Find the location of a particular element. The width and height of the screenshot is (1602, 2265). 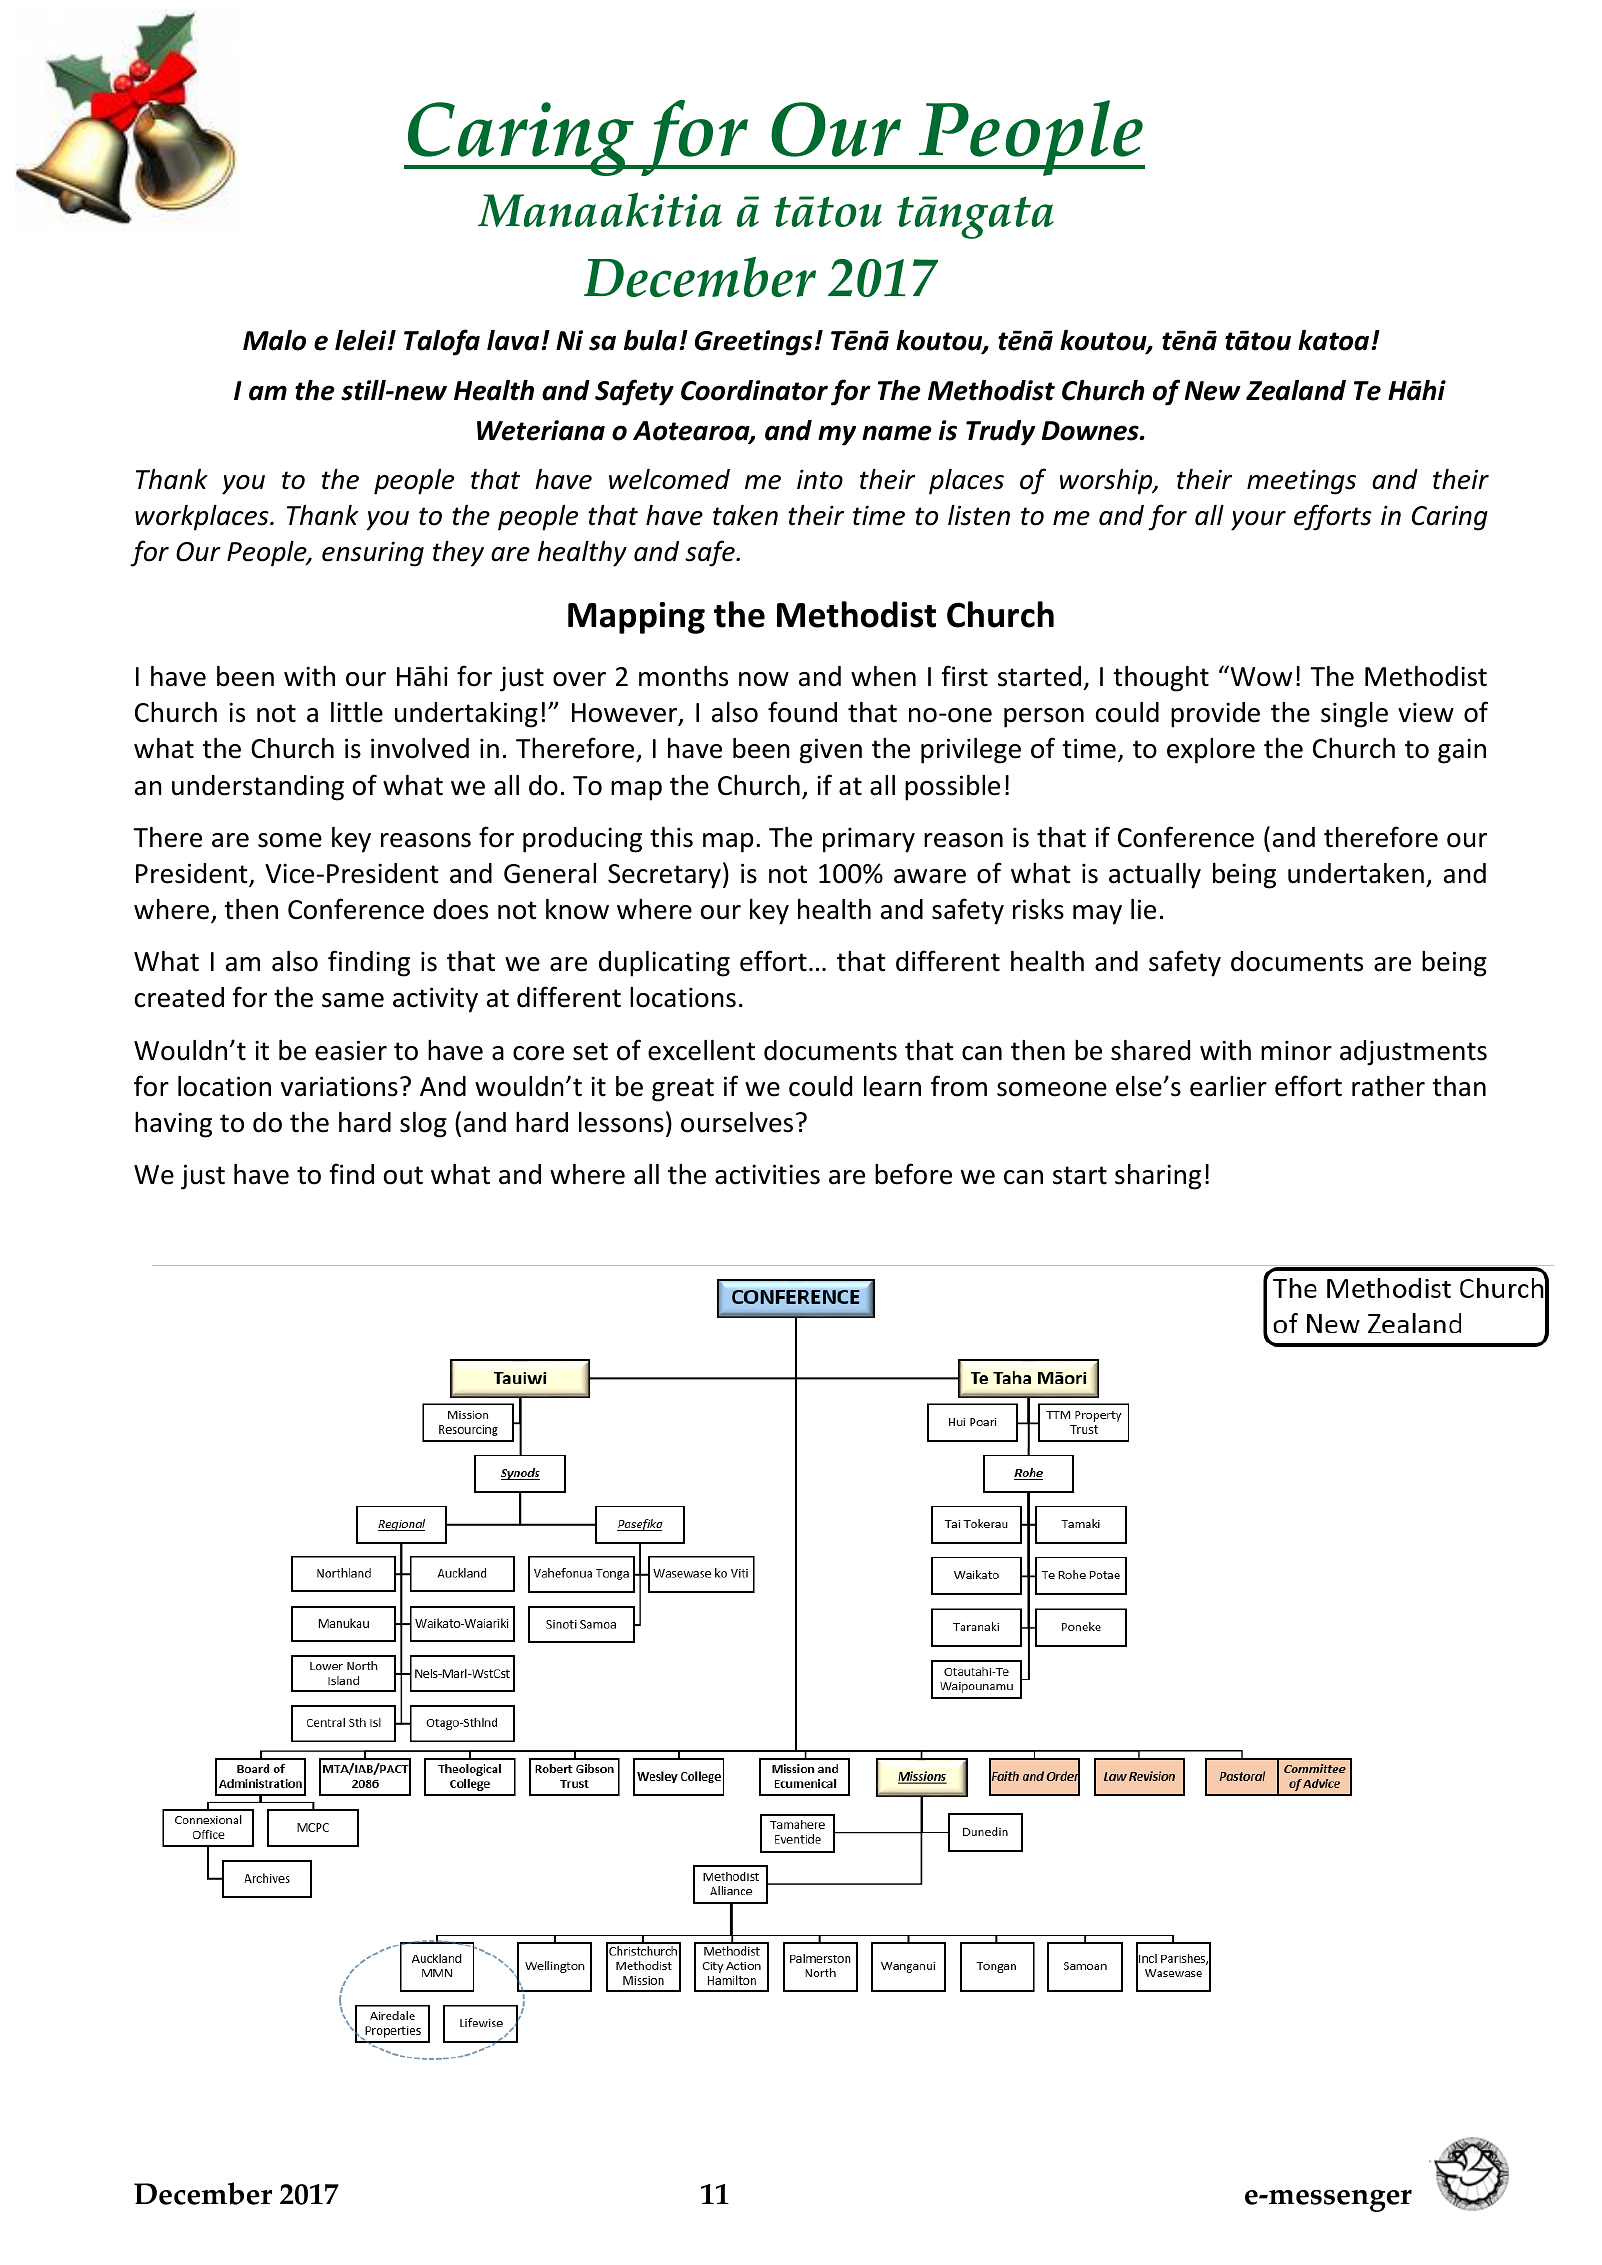

slog is located at coordinates (423, 1125).
